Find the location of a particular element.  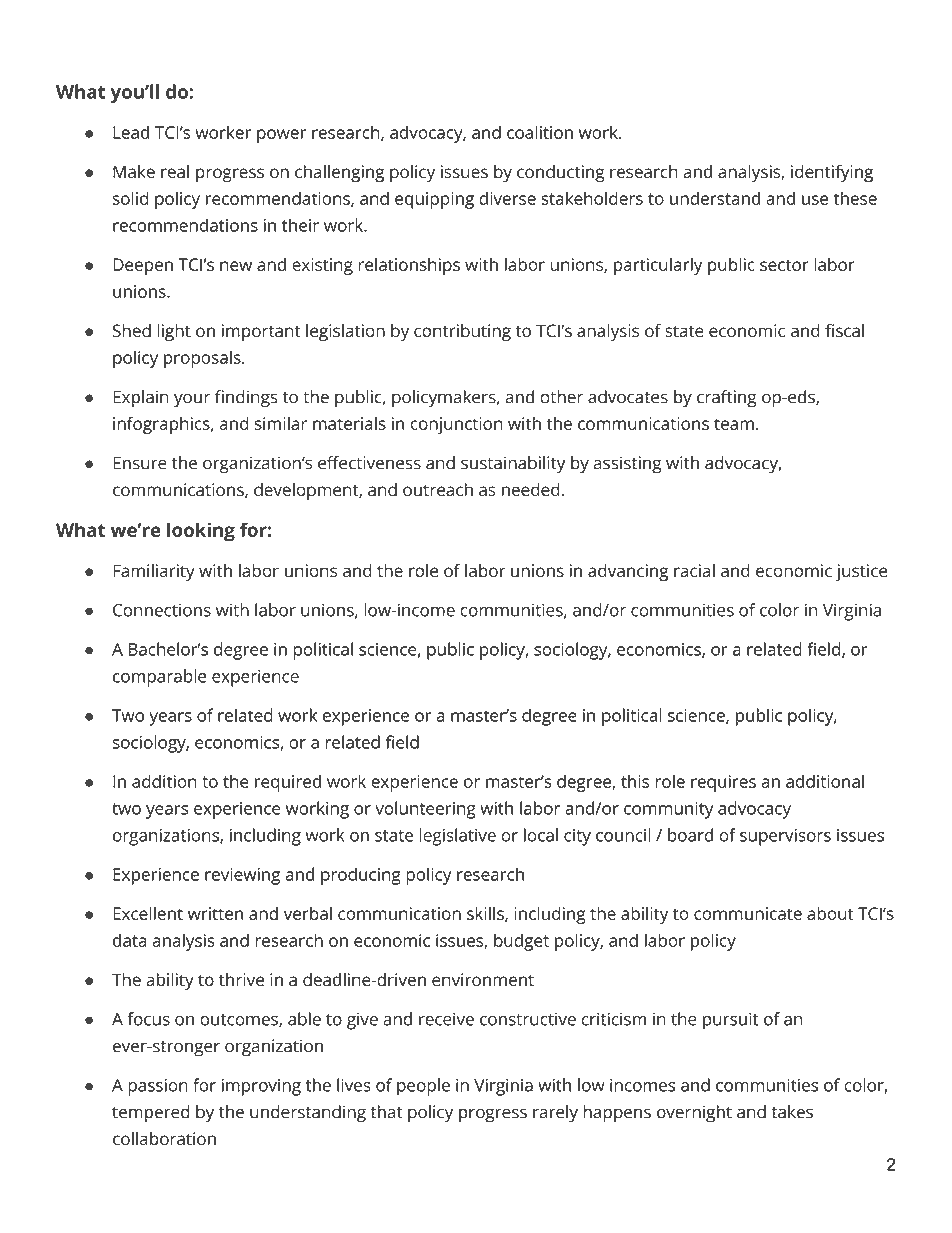

identifying is located at coordinates (832, 173).
